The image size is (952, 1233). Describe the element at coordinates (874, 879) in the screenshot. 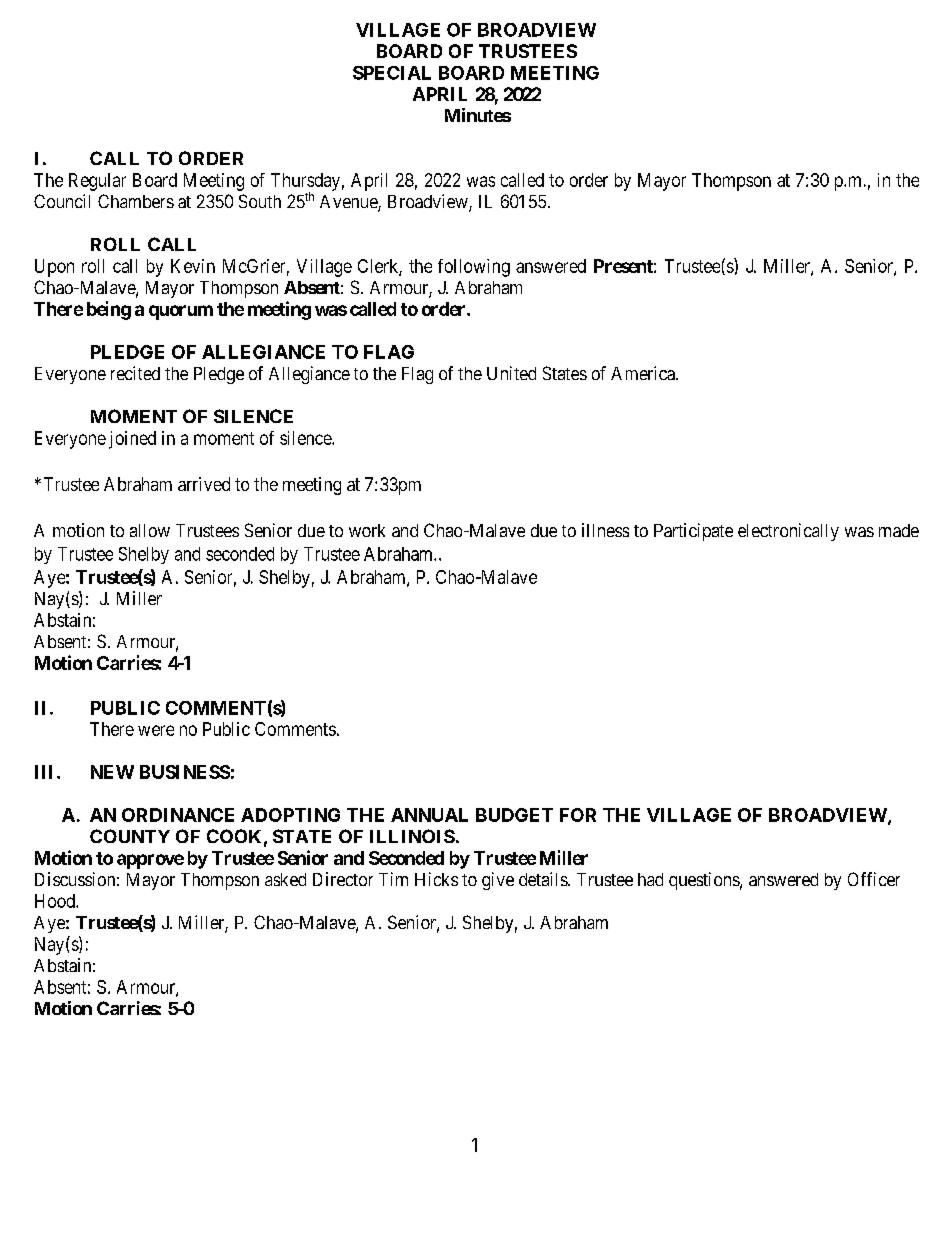

I see `Officer` at that location.
